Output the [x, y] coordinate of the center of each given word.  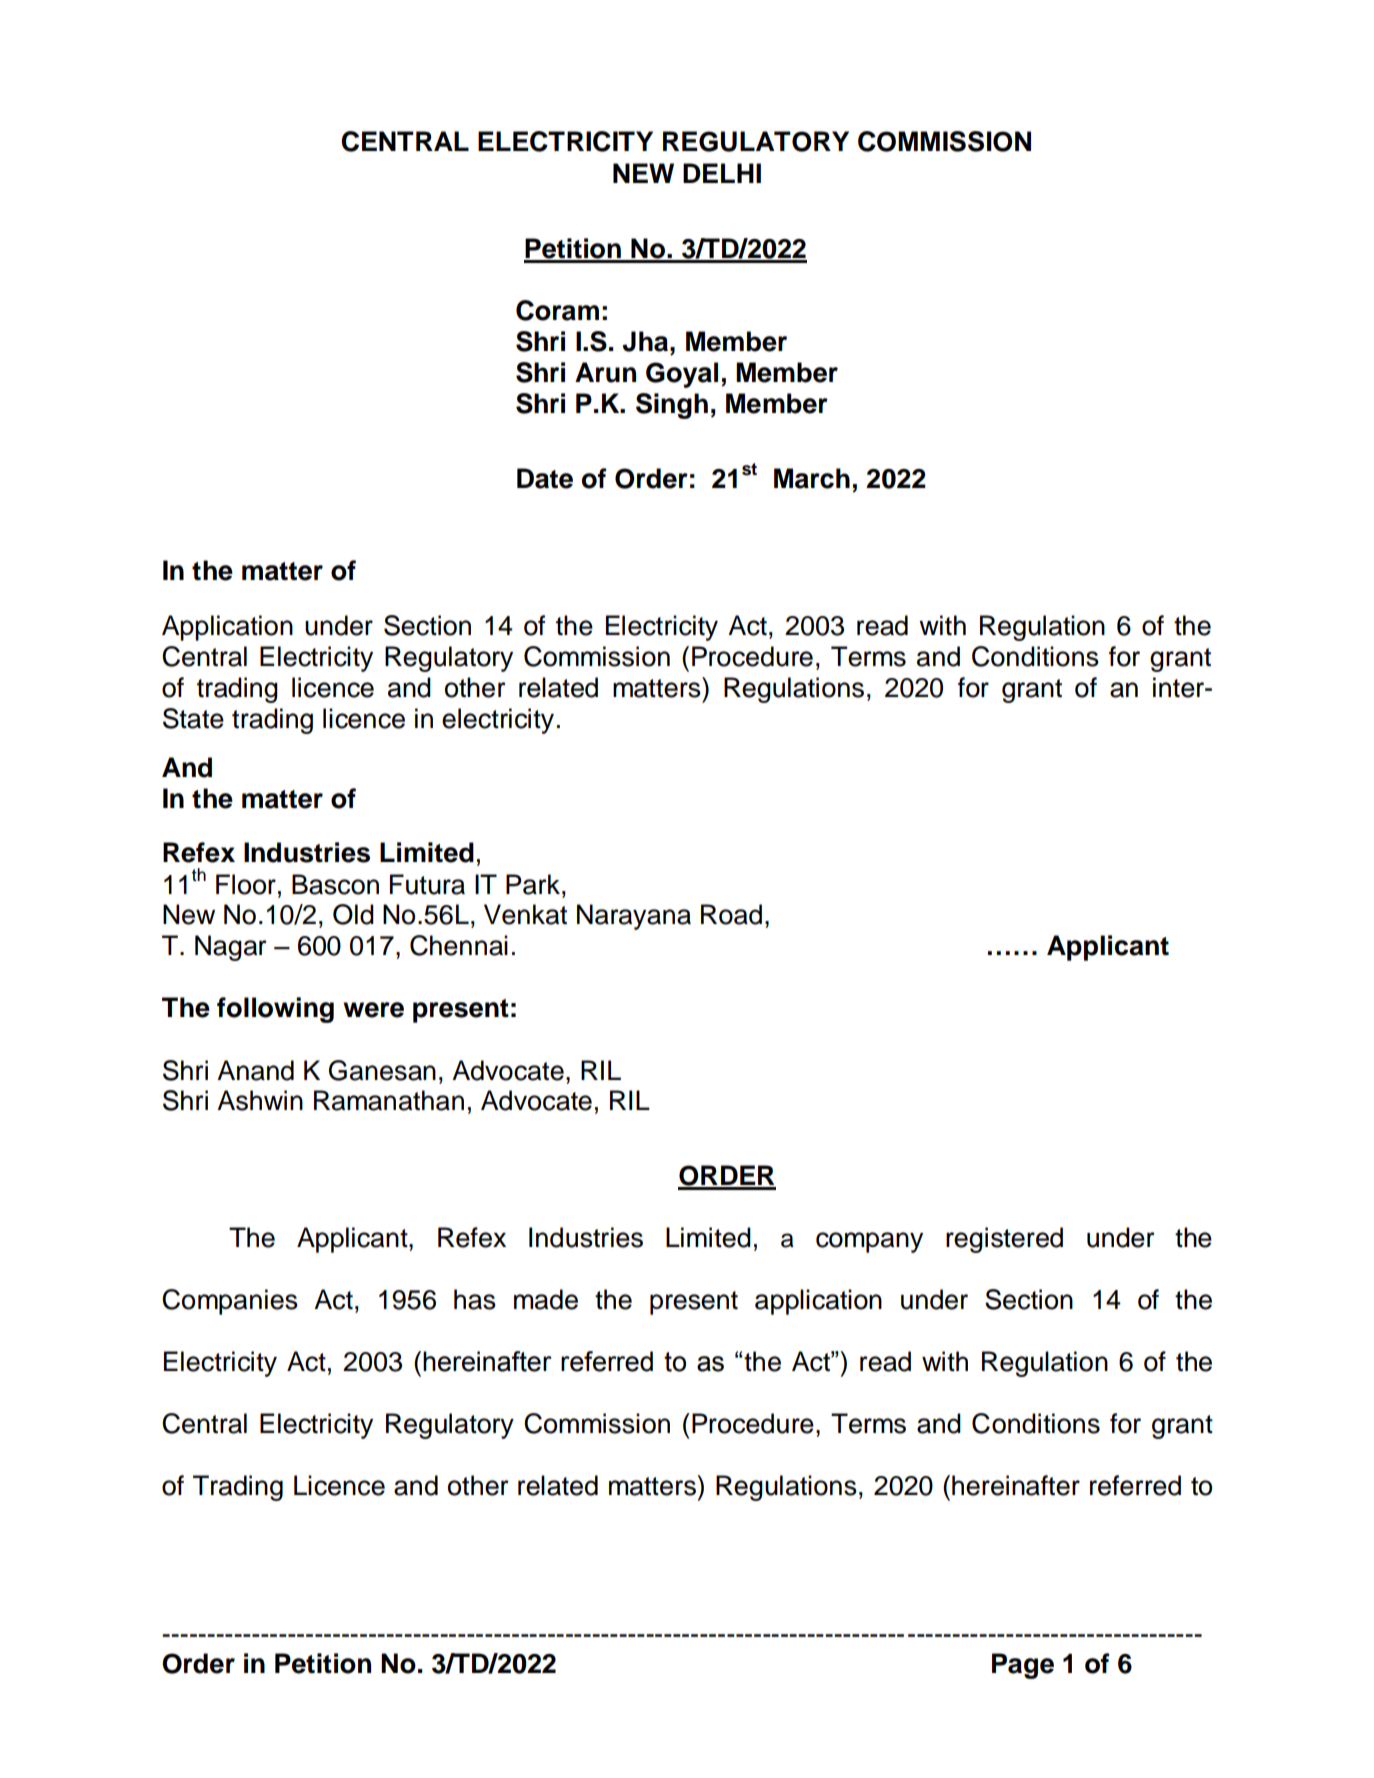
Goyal [682, 375]
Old [353, 914]
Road [731, 914]
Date [545, 478]
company [869, 1242]
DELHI [722, 173]
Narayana [634, 917]
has [475, 1299]
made [546, 1299]
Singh [672, 406]
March [812, 478]
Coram [557, 310]
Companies [230, 1302]
